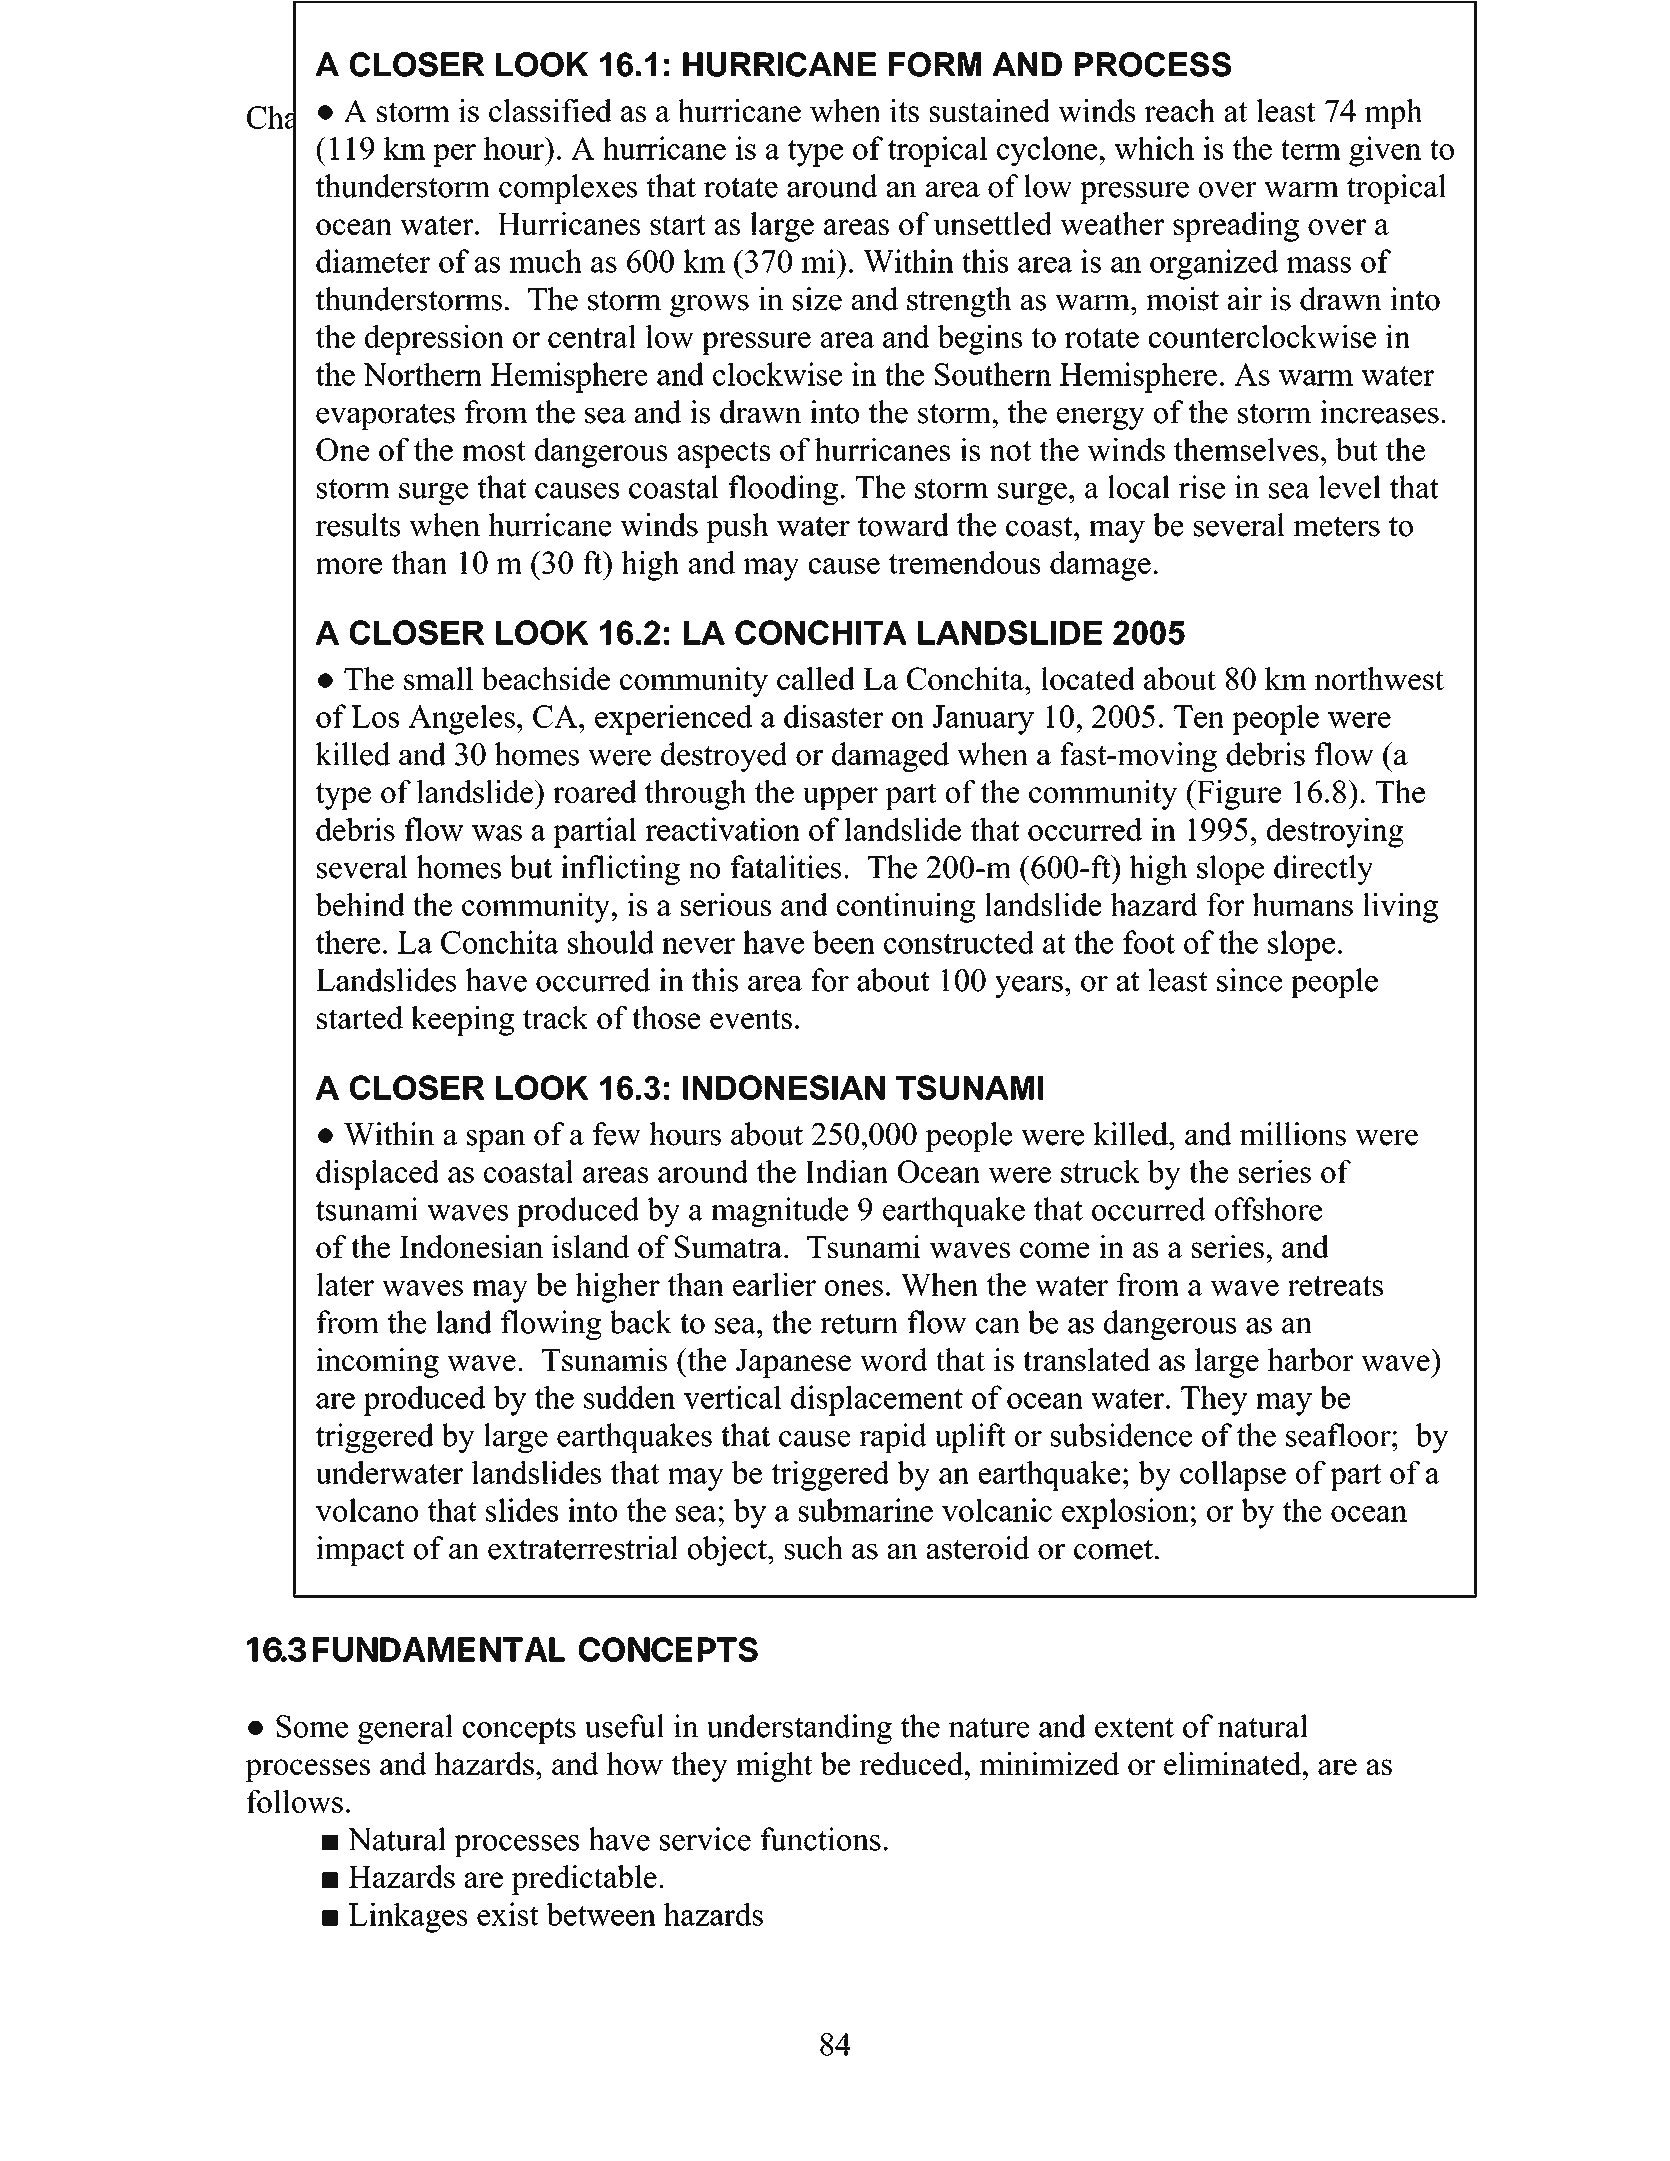 This screenshot has height=2161, width=1670. I want to click on functions, so click(821, 1839).
